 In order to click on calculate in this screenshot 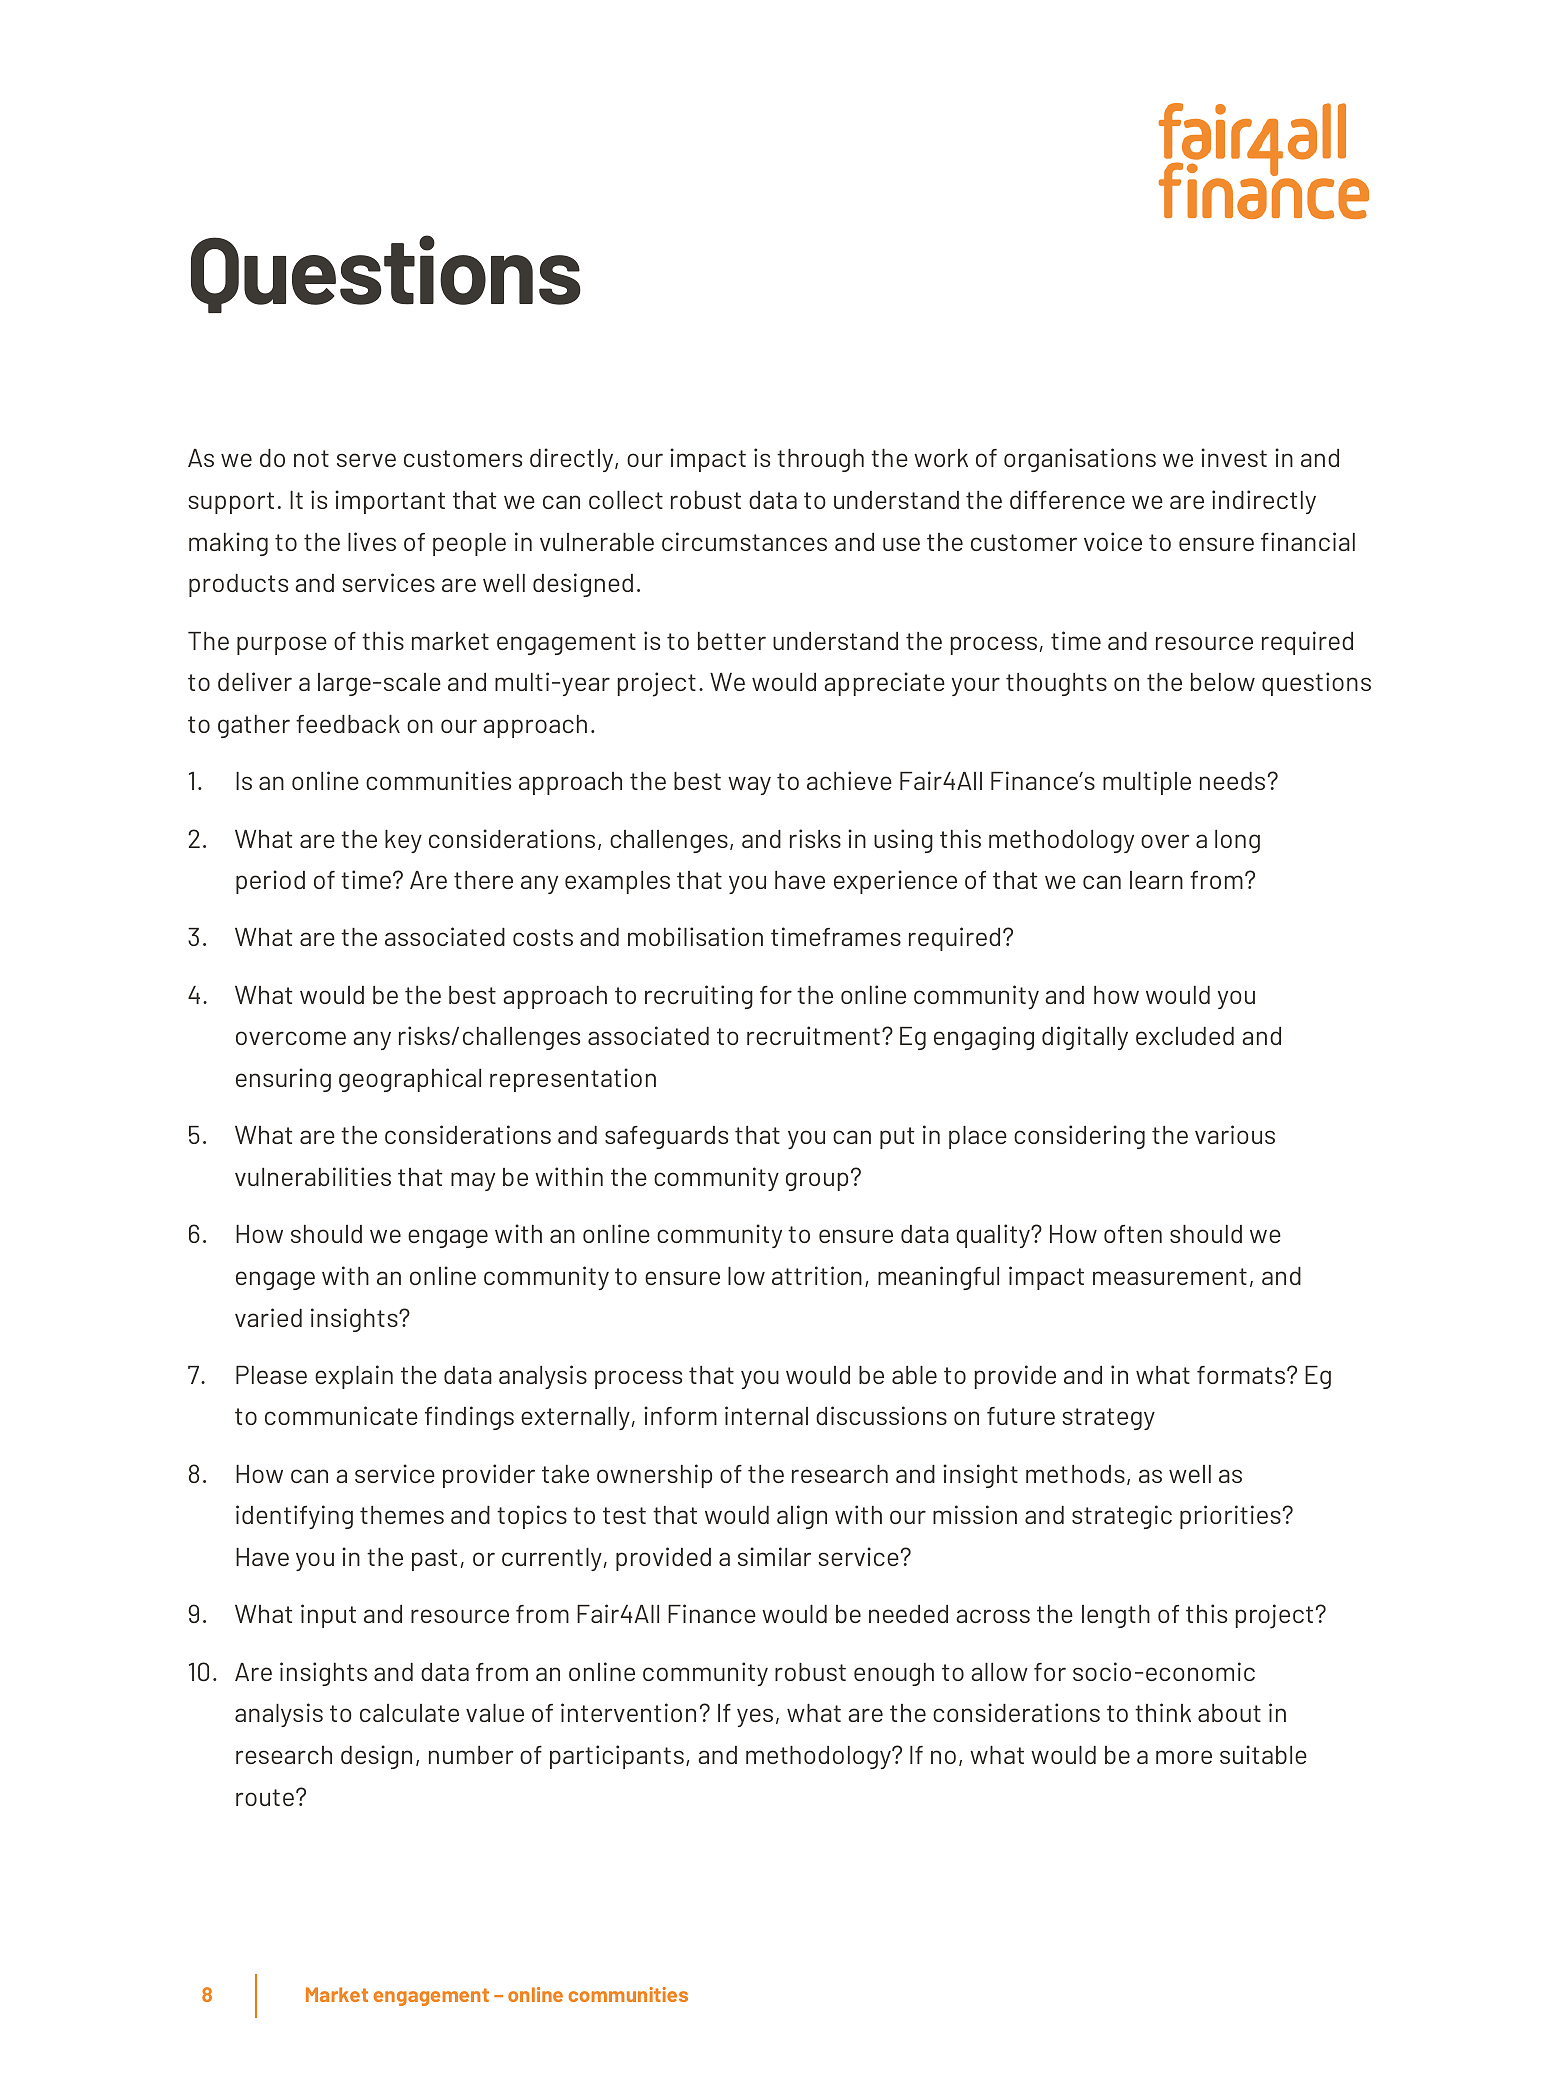, I will do `click(409, 1713)`.
